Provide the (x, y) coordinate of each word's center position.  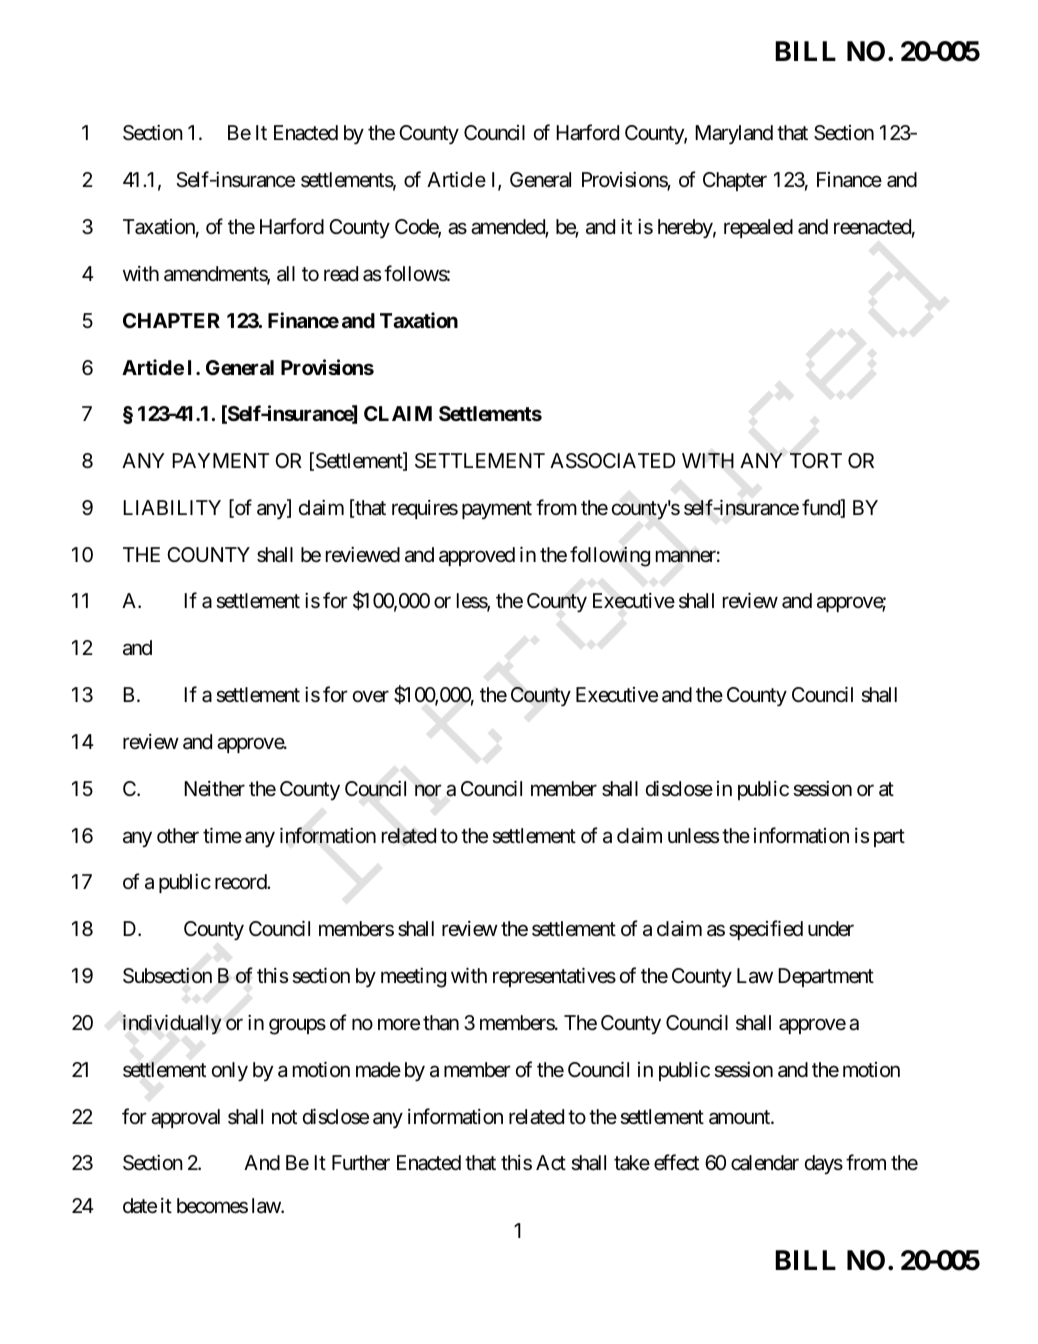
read (341, 273)
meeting (413, 978)
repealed (758, 228)
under (831, 928)
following (610, 556)
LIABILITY (172, 507)
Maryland (734, 135)
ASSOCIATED (613, 461)
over (371, 697)
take (632, 1163)
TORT (816, 460)
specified (766, 930)
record (241, 881)
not (284, 1117)
